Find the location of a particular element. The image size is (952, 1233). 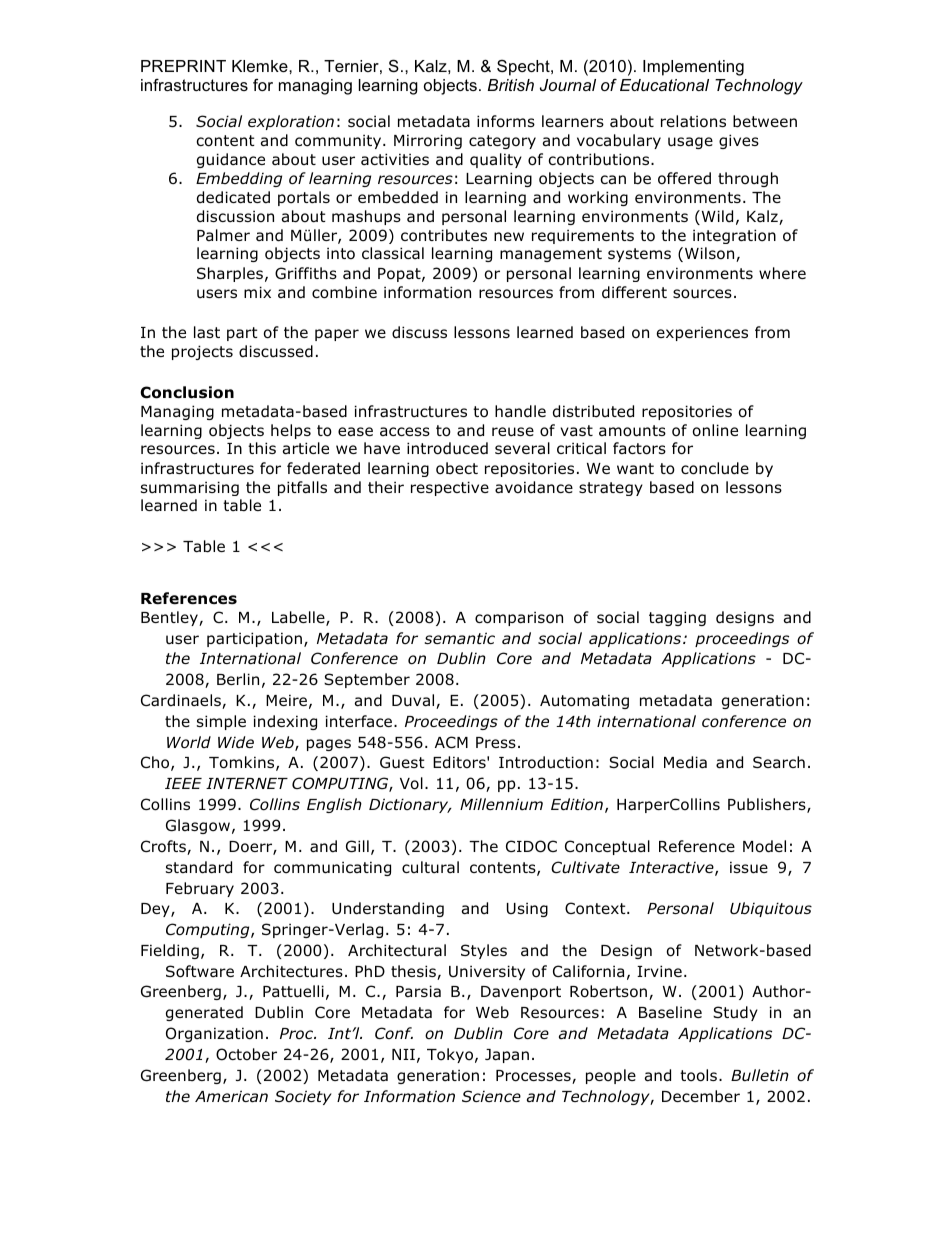

American is located at coordinates (231, 1096).
